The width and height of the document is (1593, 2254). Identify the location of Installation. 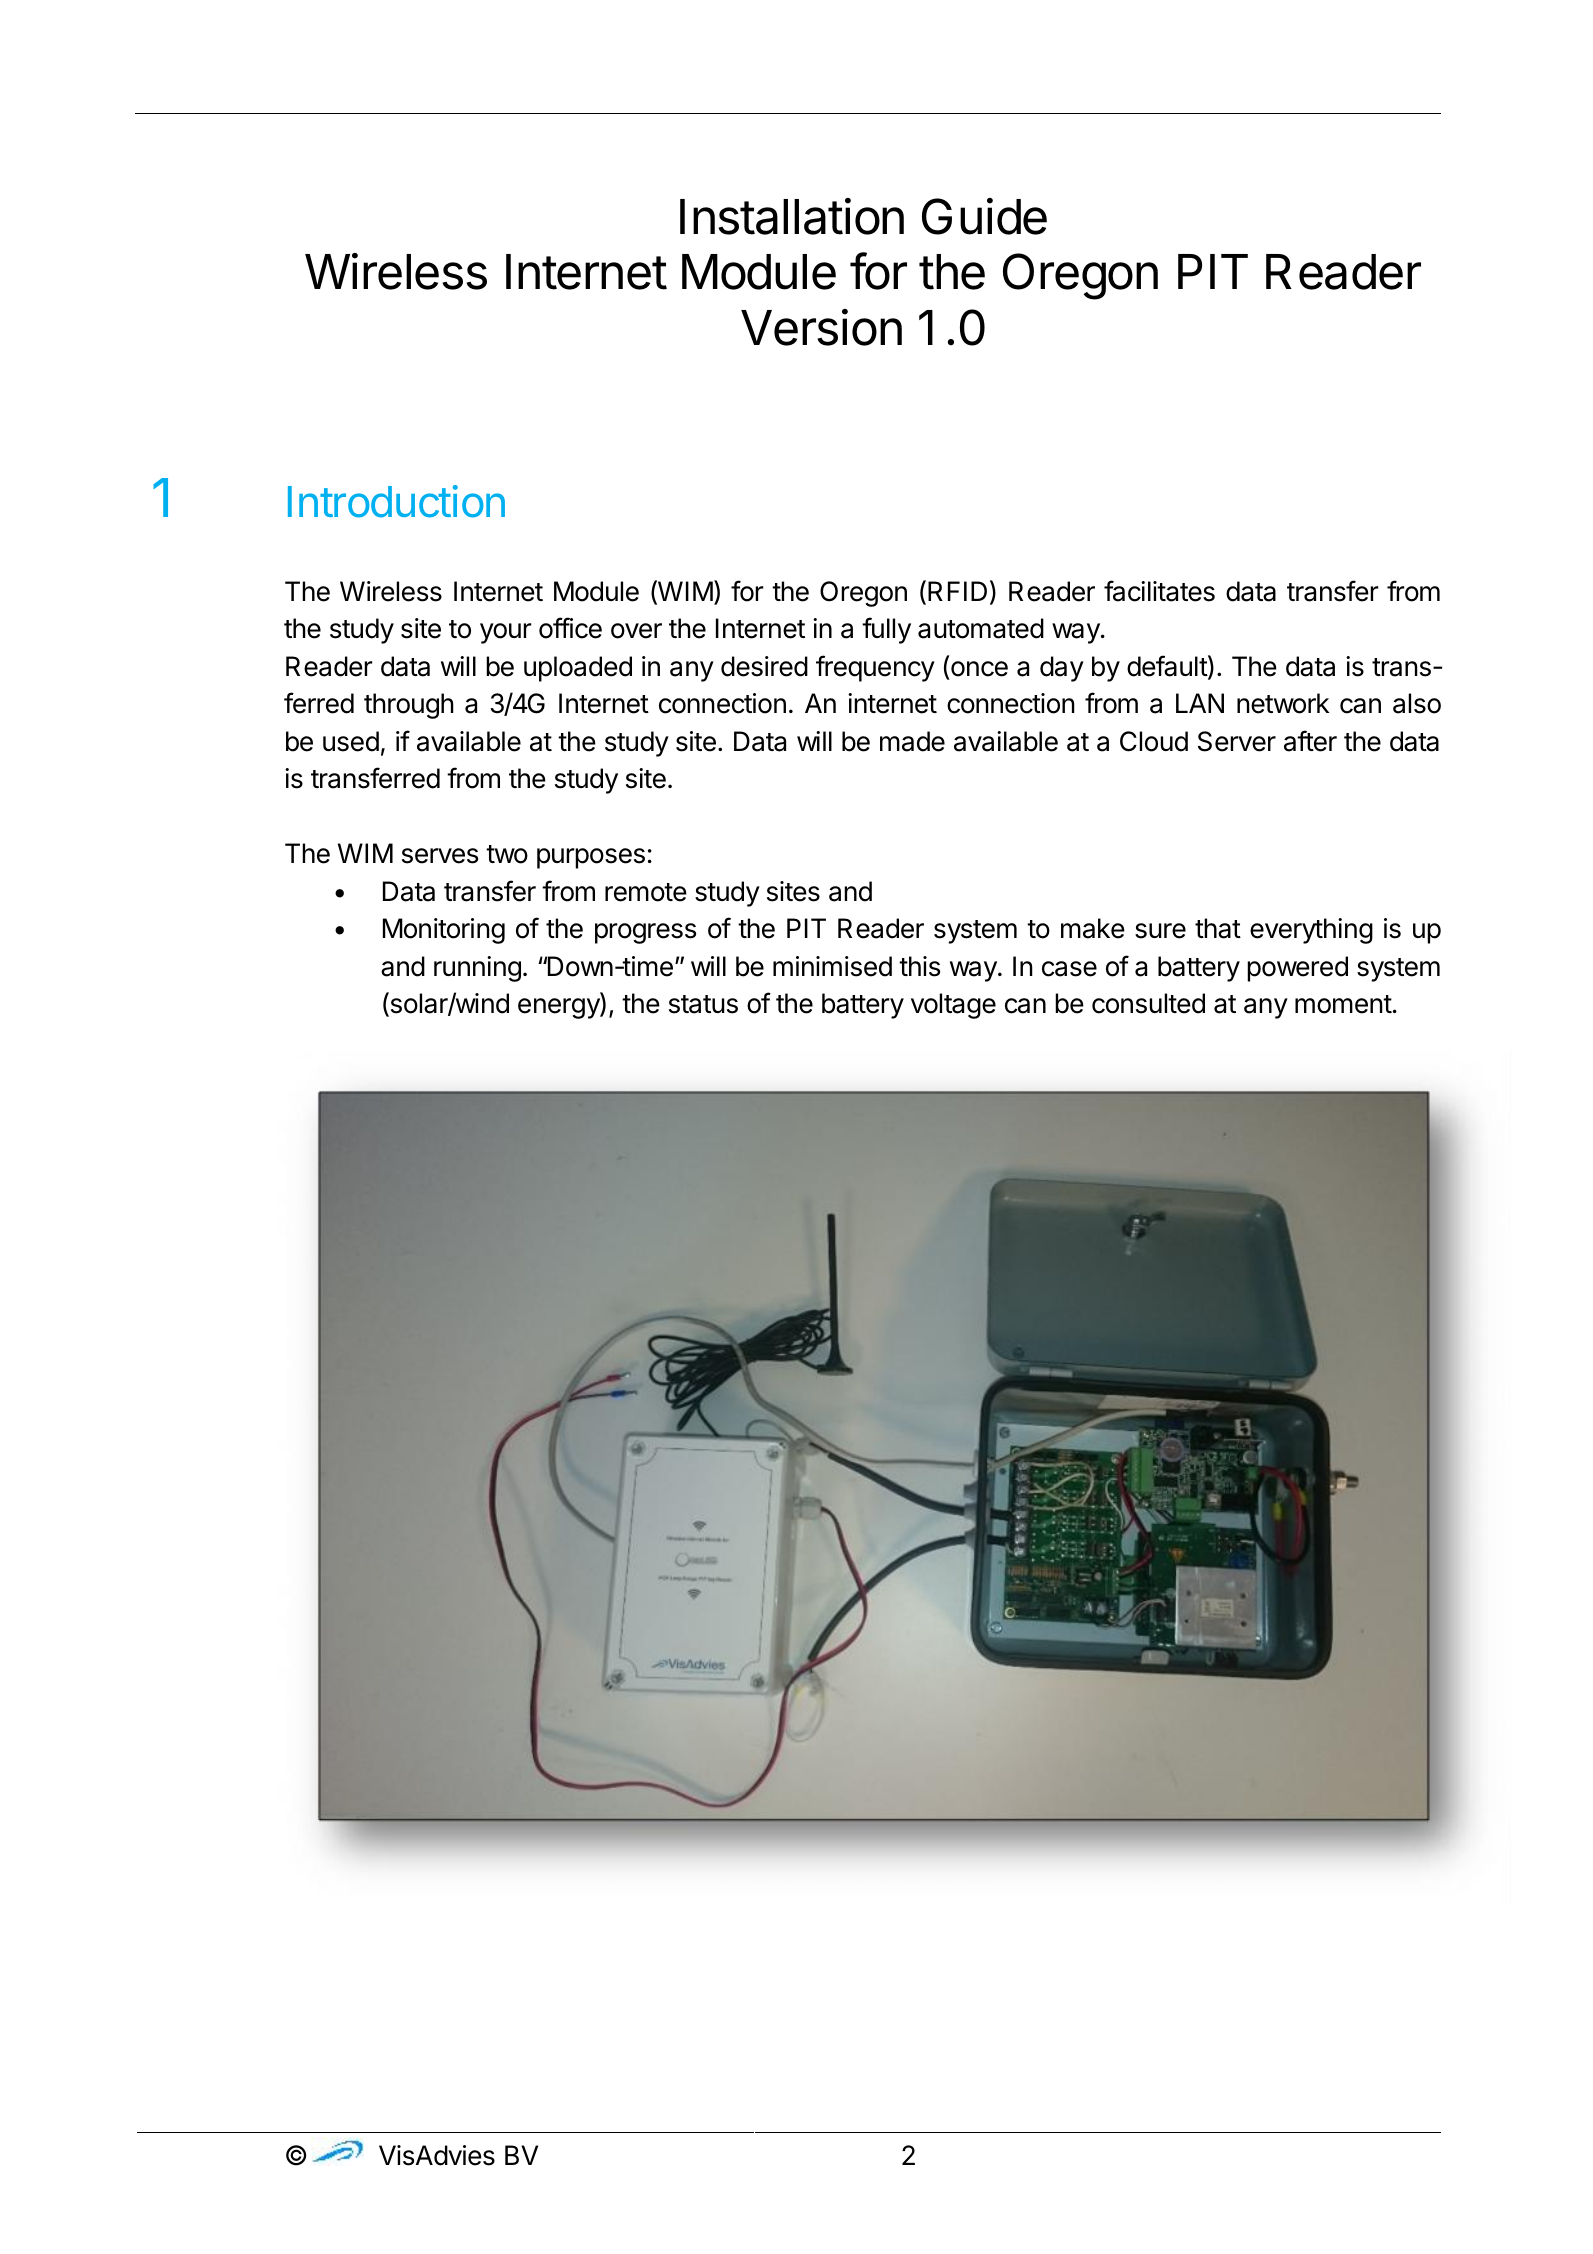
(792, 216).
